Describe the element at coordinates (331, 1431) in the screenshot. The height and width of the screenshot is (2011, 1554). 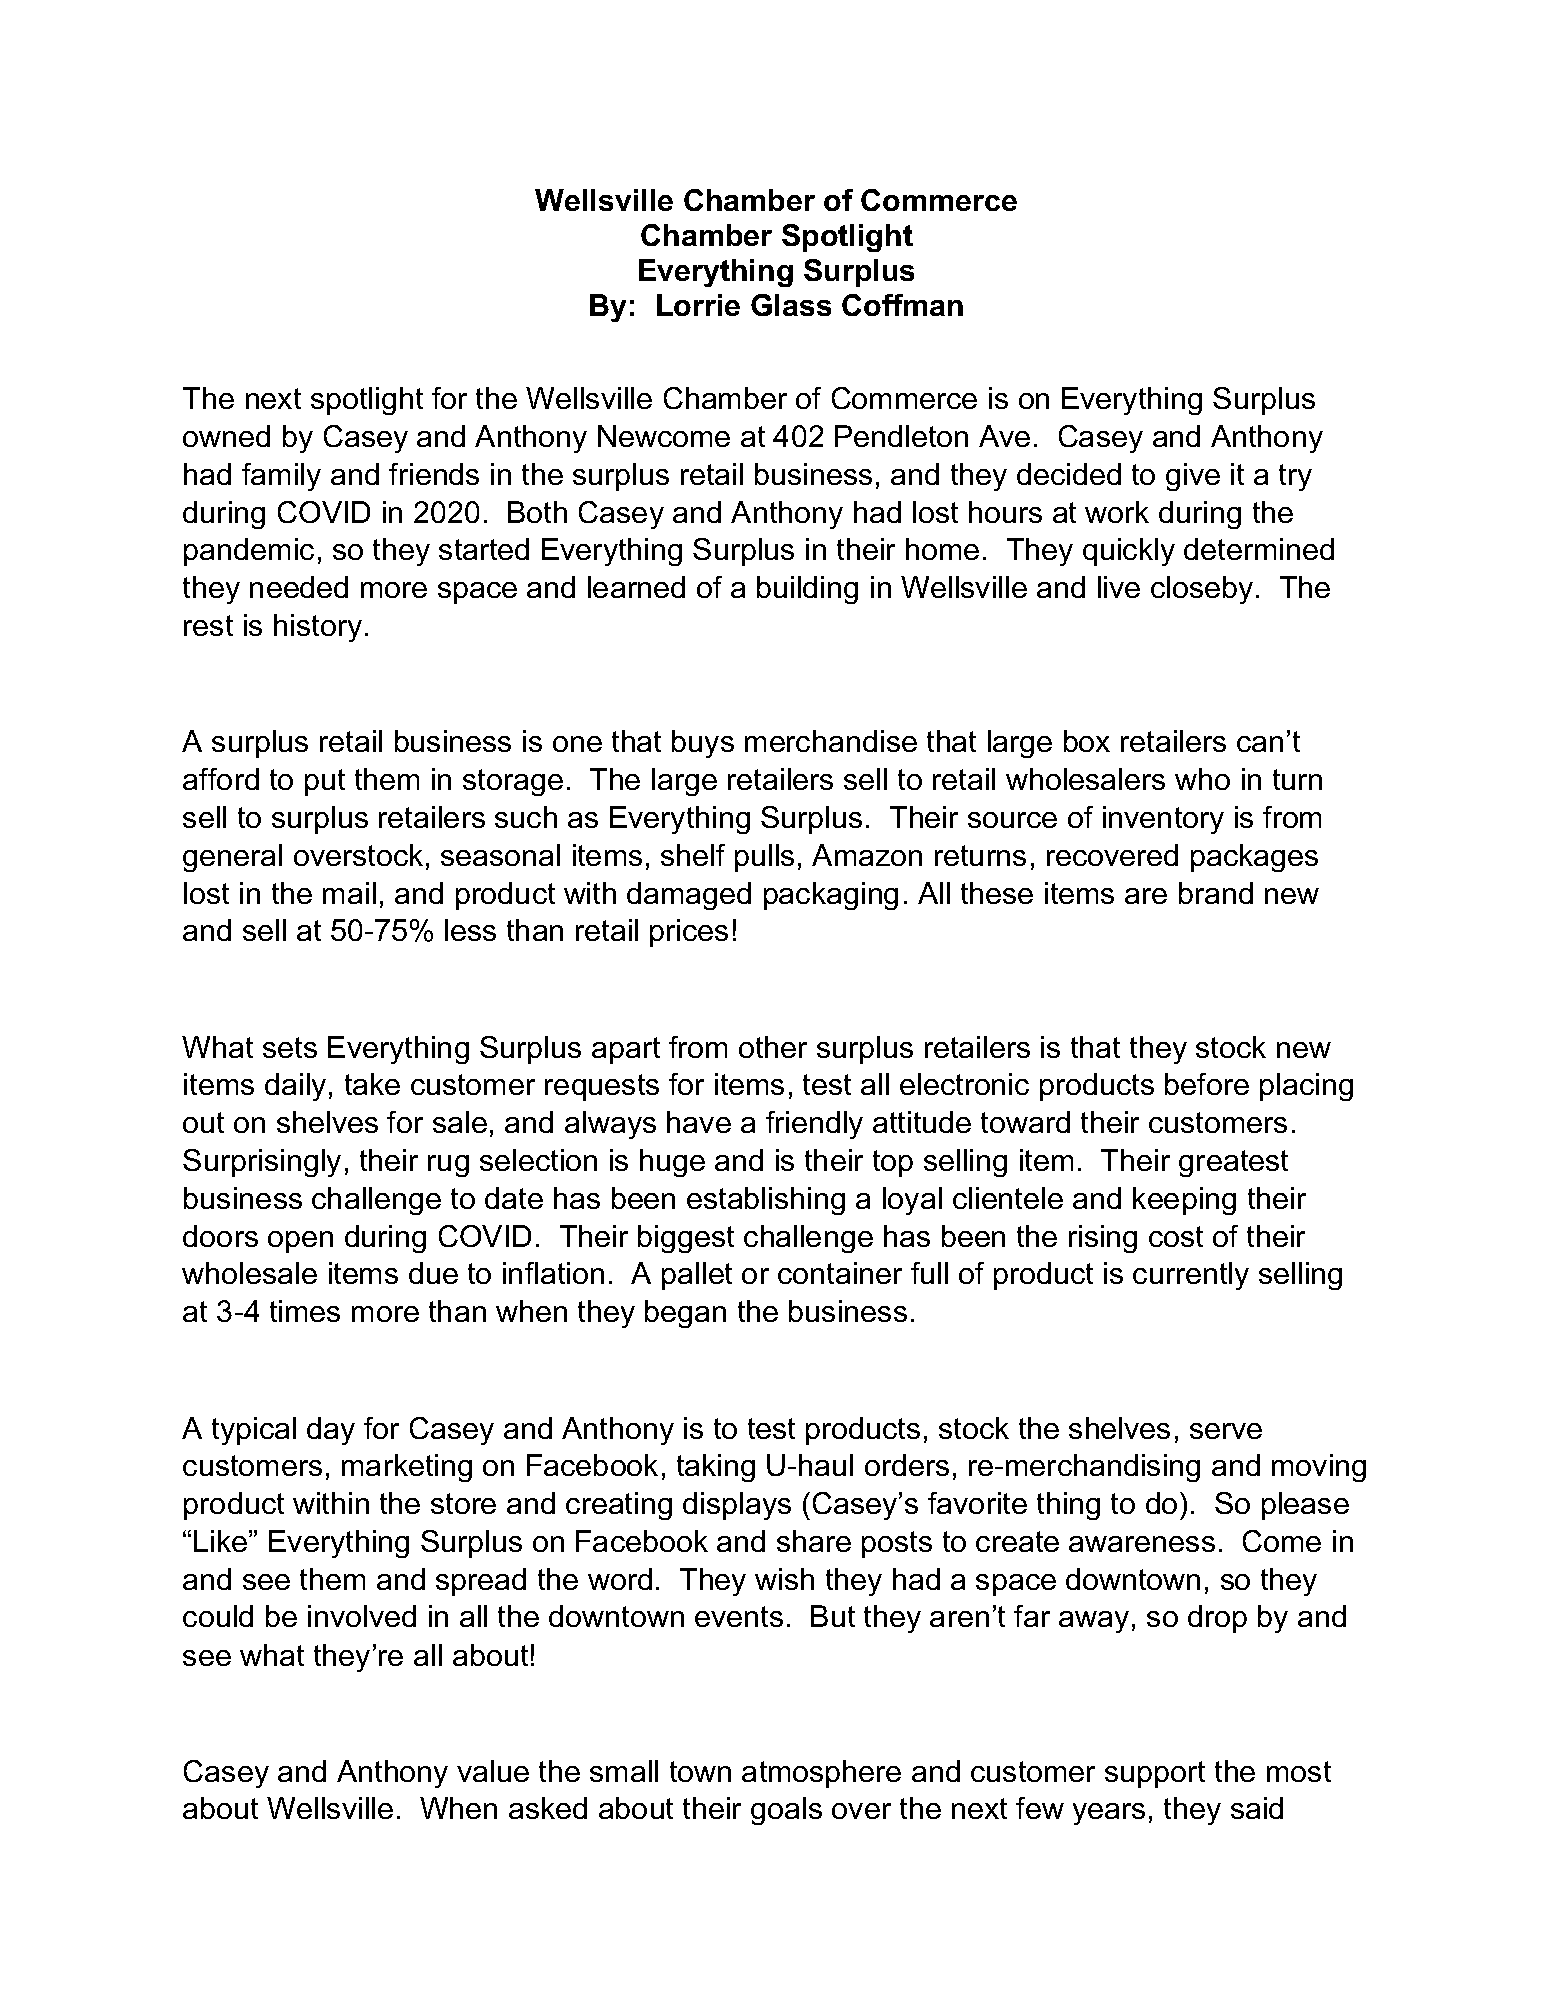
I see `day` at that location.
